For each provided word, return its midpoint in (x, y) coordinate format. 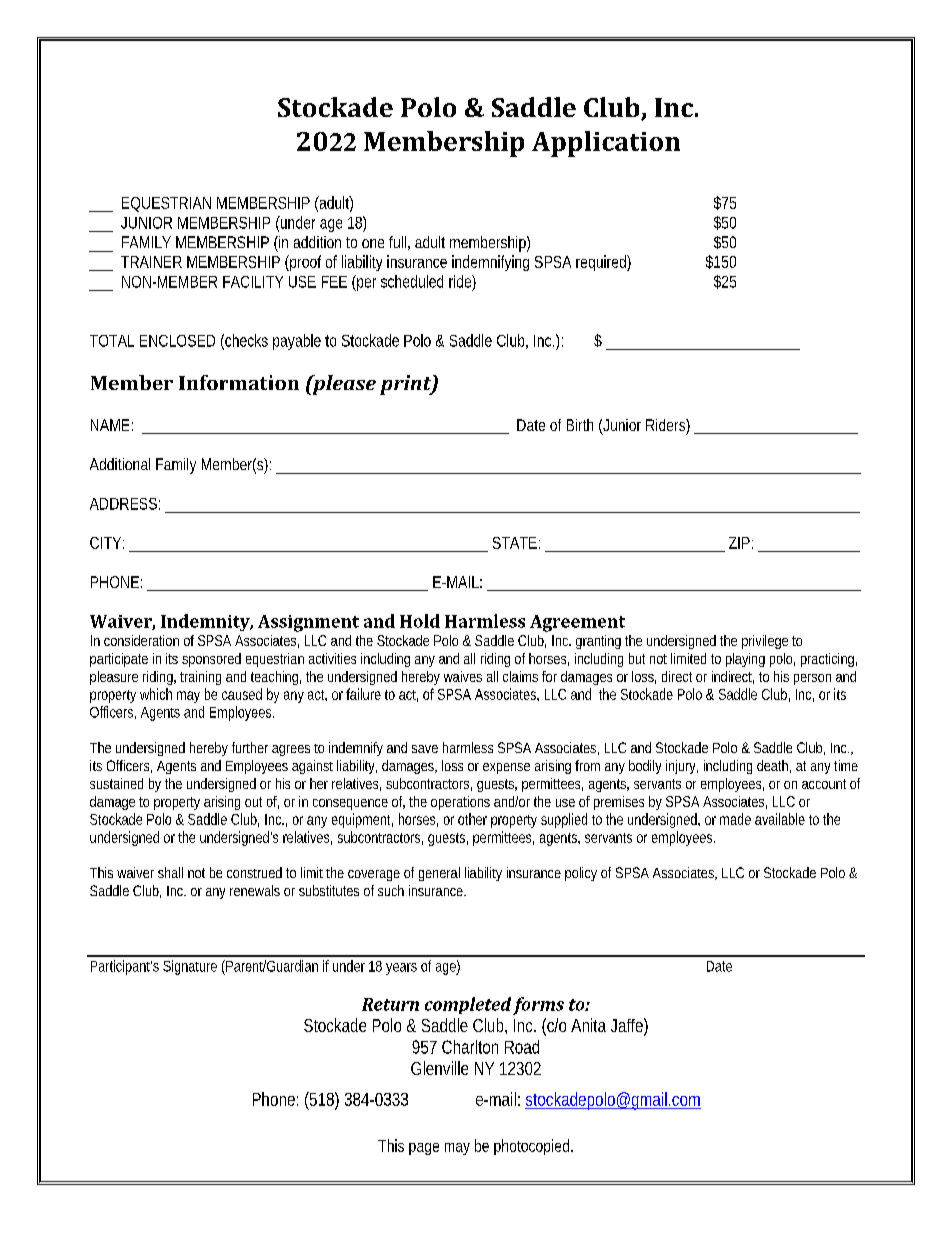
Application (606, 144)
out (253, 802)
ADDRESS (123, 504)
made (735, 819)
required (602, 263)
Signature (190, 967)
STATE (515, 543)
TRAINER (151, 262)
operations (460, 803)
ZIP (739, 543)
